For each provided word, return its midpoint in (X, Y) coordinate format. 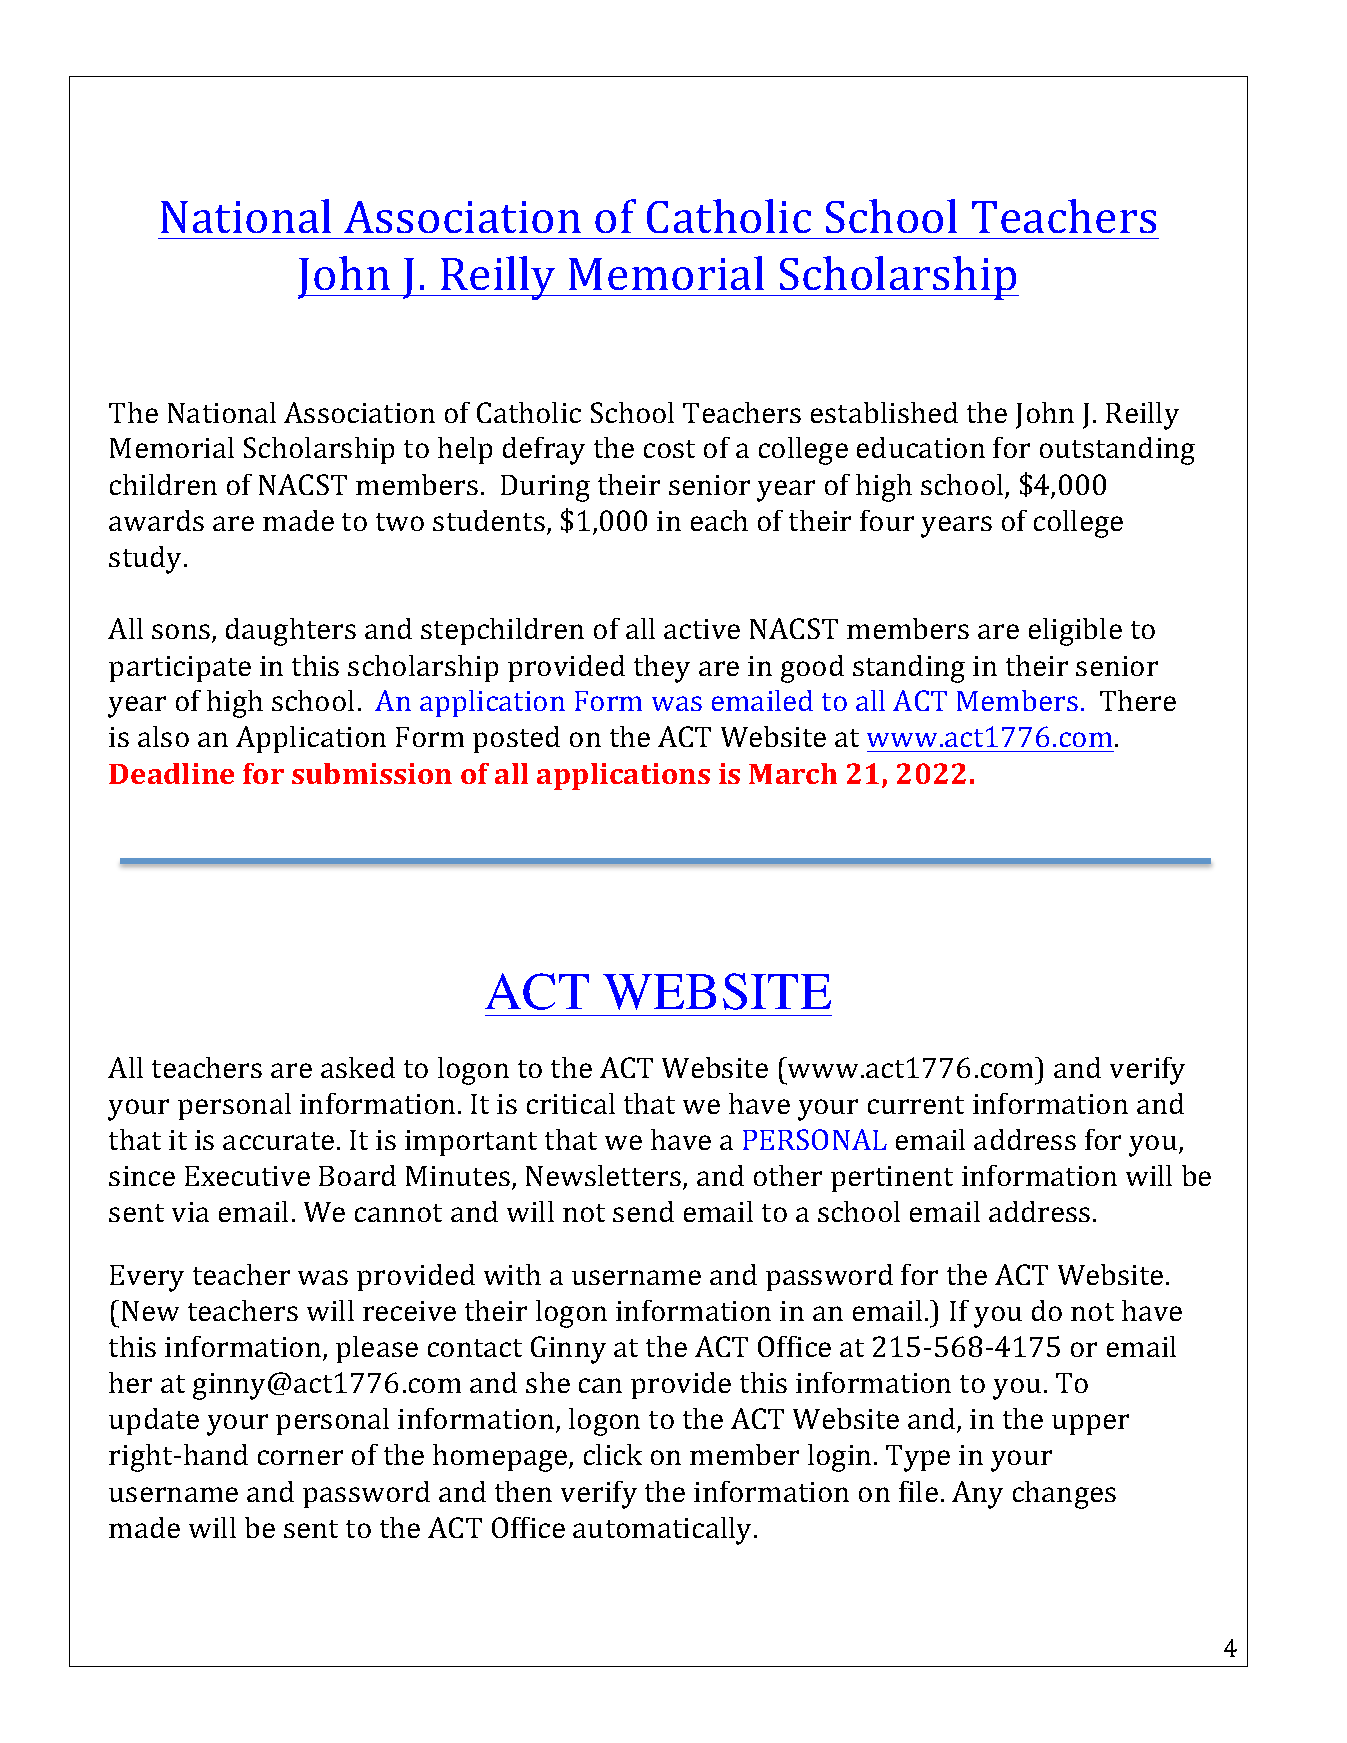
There (1138, 700)
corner (300, 1457)
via (190, 1212)
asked (358, 1067)
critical (571, 1103)
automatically (664, 1531)
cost (669, 449)
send (643, 1211)
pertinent (892, 1179)
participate (180, 669)
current (916, 1105)
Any (977, 1495)
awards (156, 520)
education (921, 447)
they (662, 669)
